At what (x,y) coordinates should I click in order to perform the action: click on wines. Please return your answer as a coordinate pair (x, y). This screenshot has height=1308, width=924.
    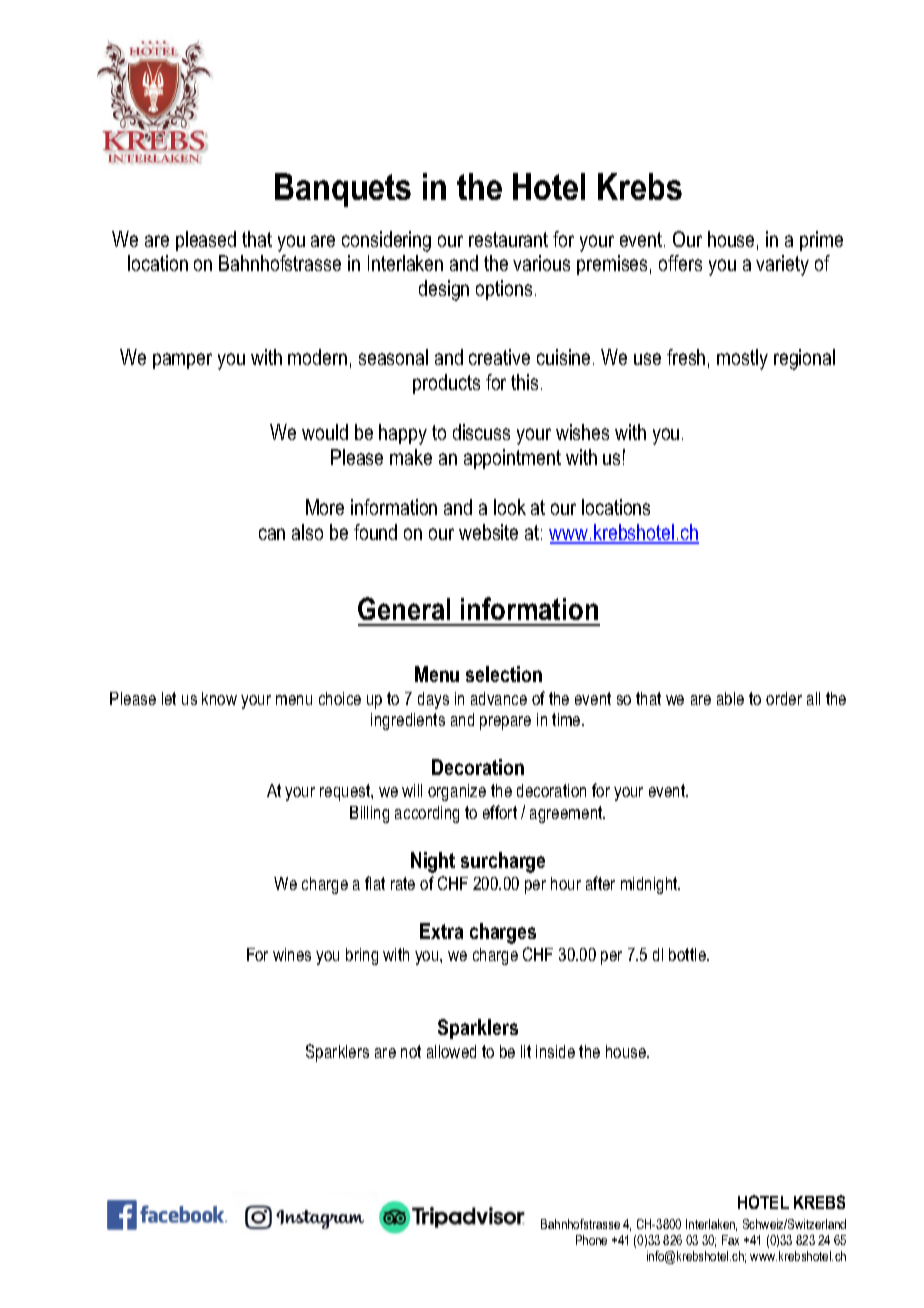
    Looking at the image, I should click on (292, 954).
